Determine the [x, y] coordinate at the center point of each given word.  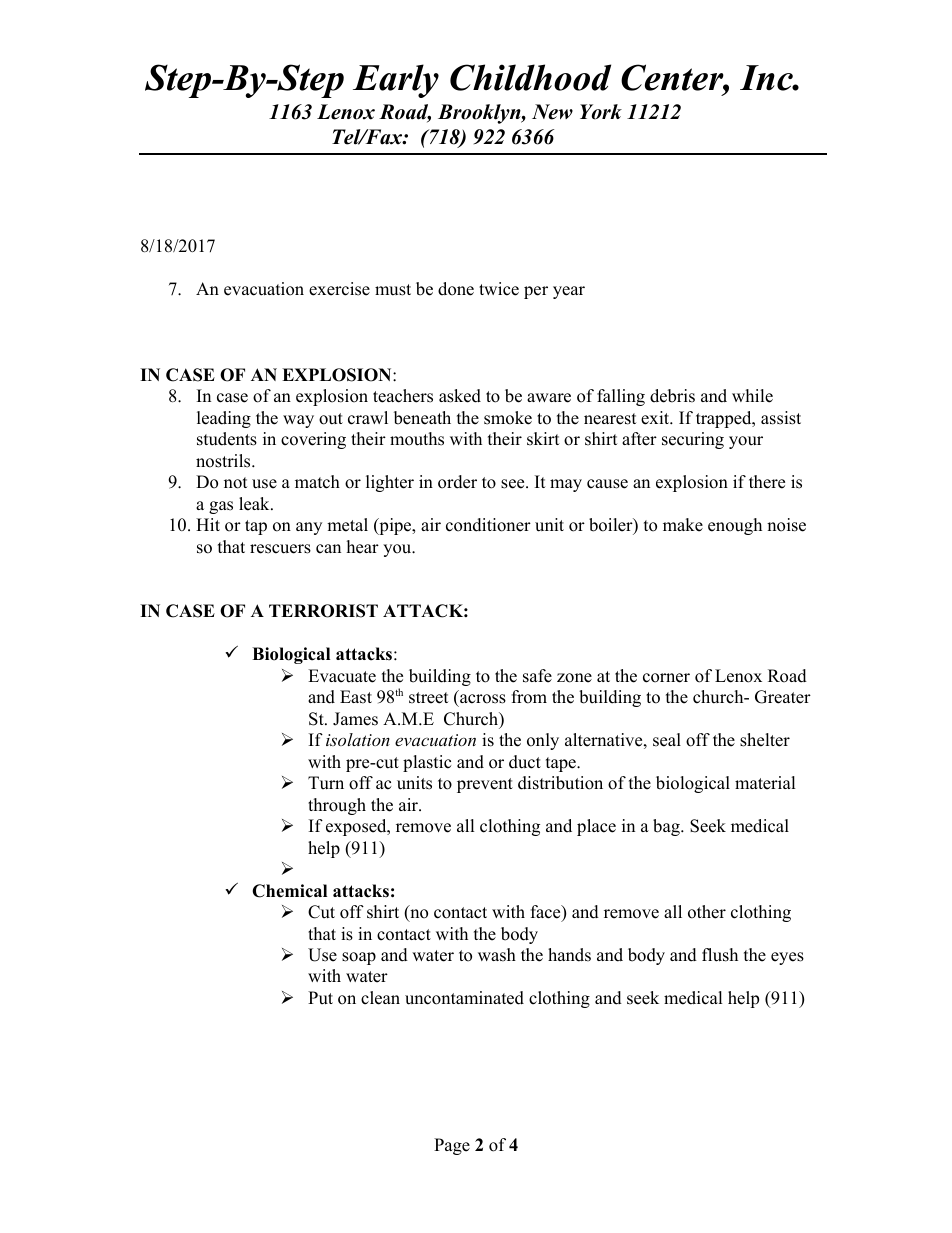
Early [396, 81]
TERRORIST [323, 611]
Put [320, 998]
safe [537, 676]
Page [452, 1146]
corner [666, 678]
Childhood [530, 77]
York [601, 112]
